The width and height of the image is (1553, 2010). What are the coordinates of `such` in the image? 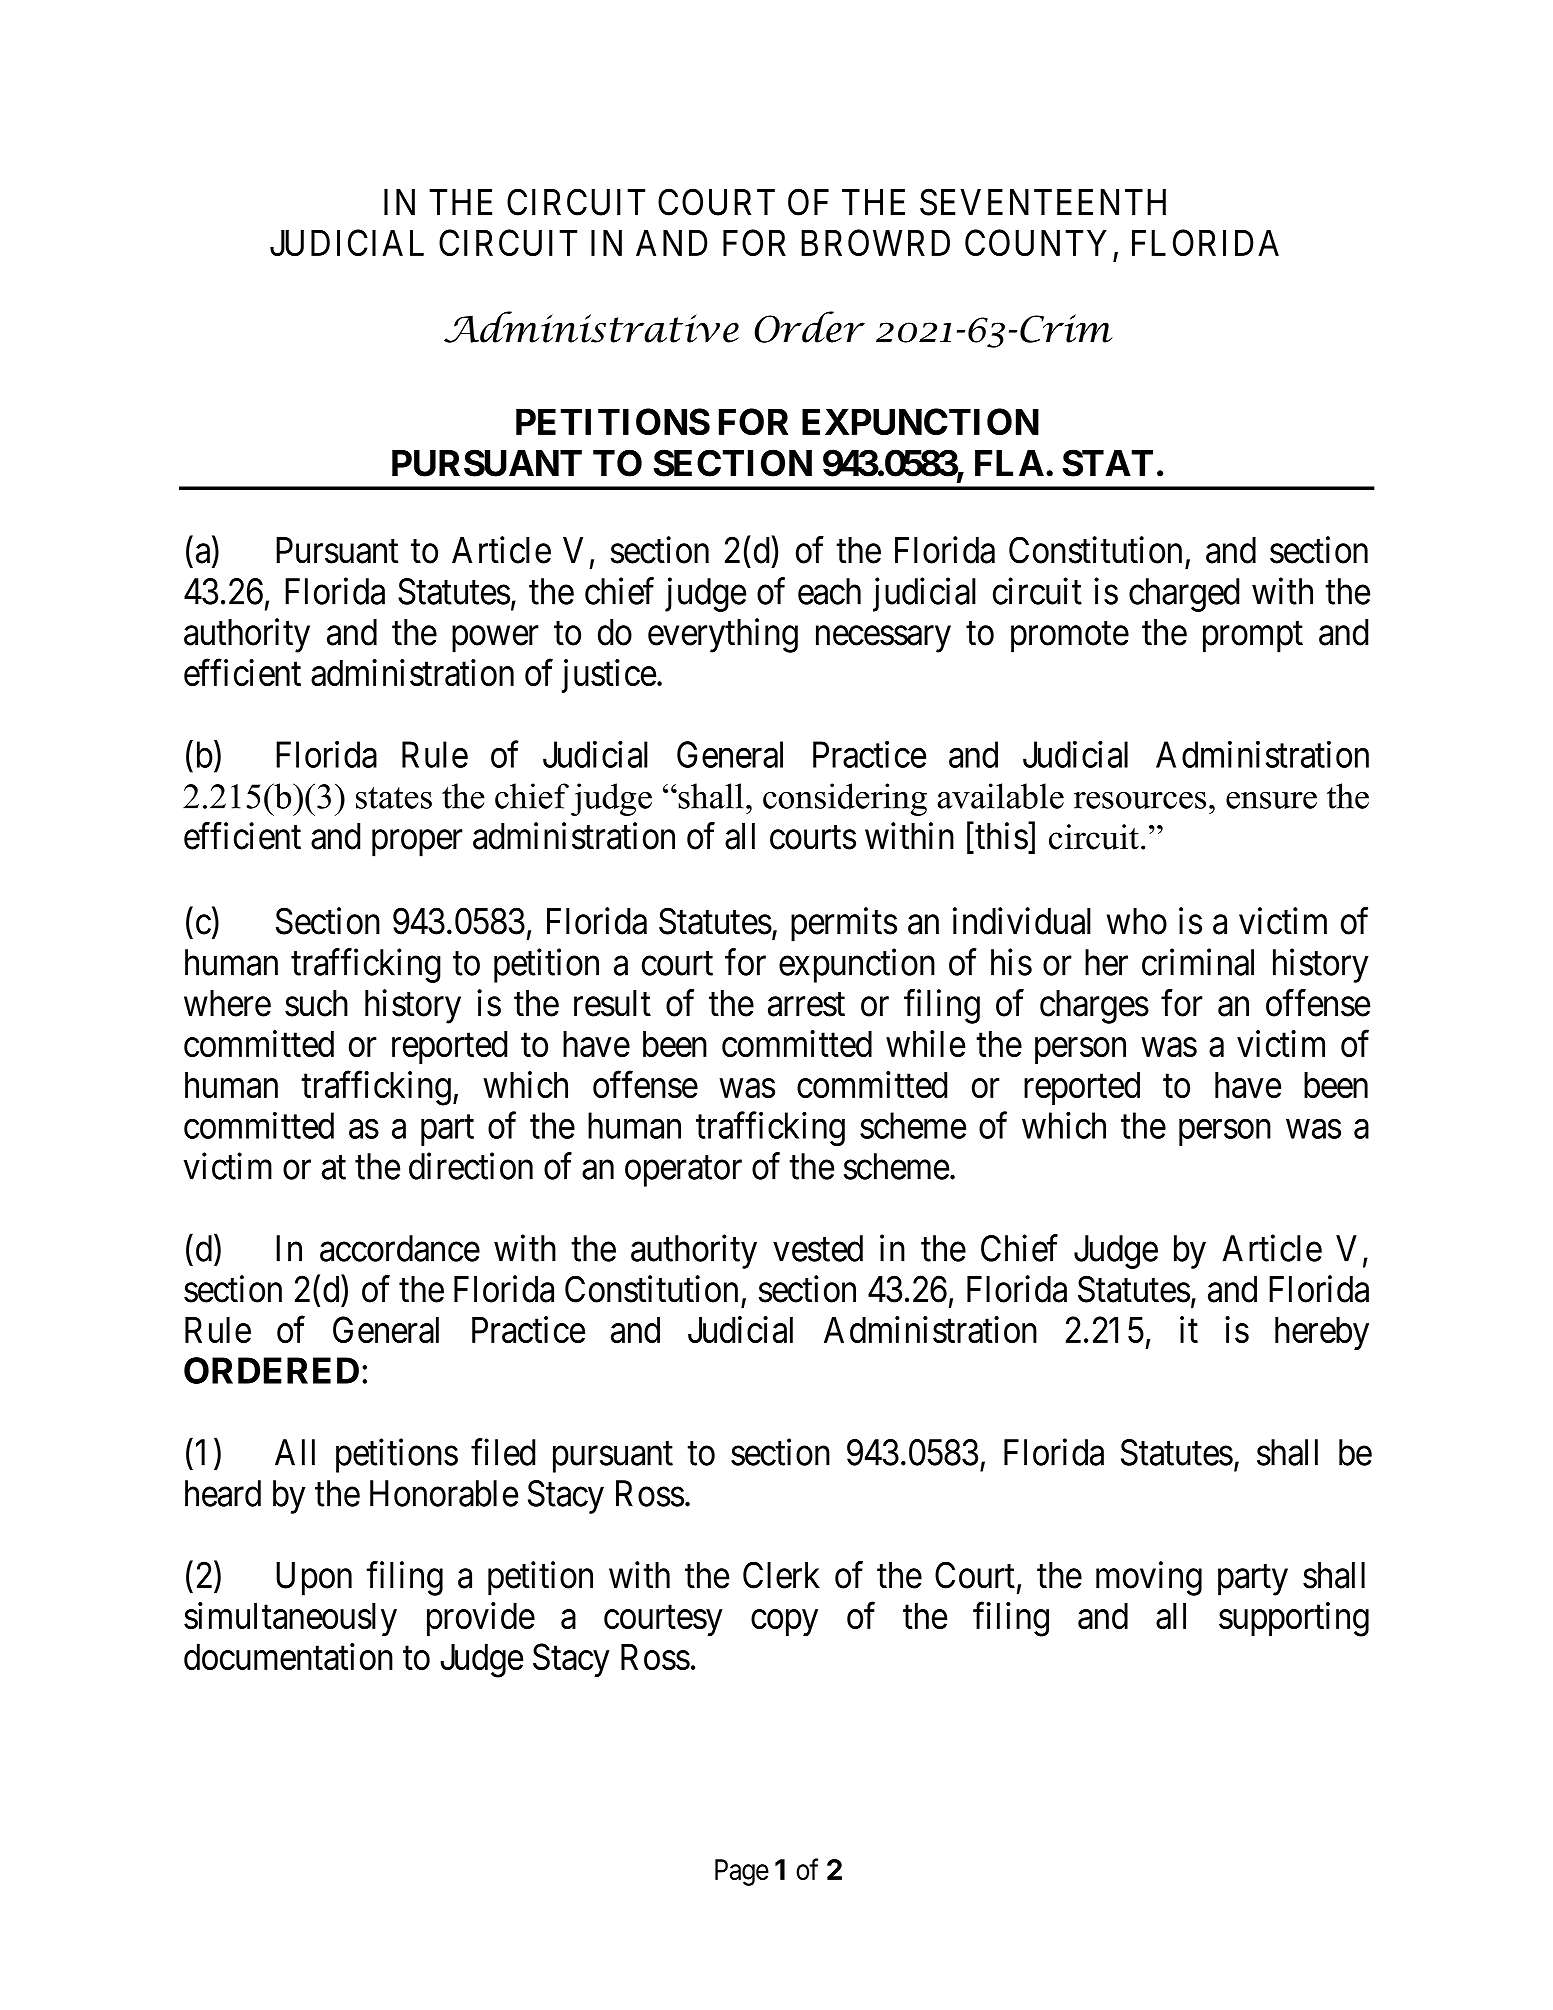 It's located at (316, 1003).
